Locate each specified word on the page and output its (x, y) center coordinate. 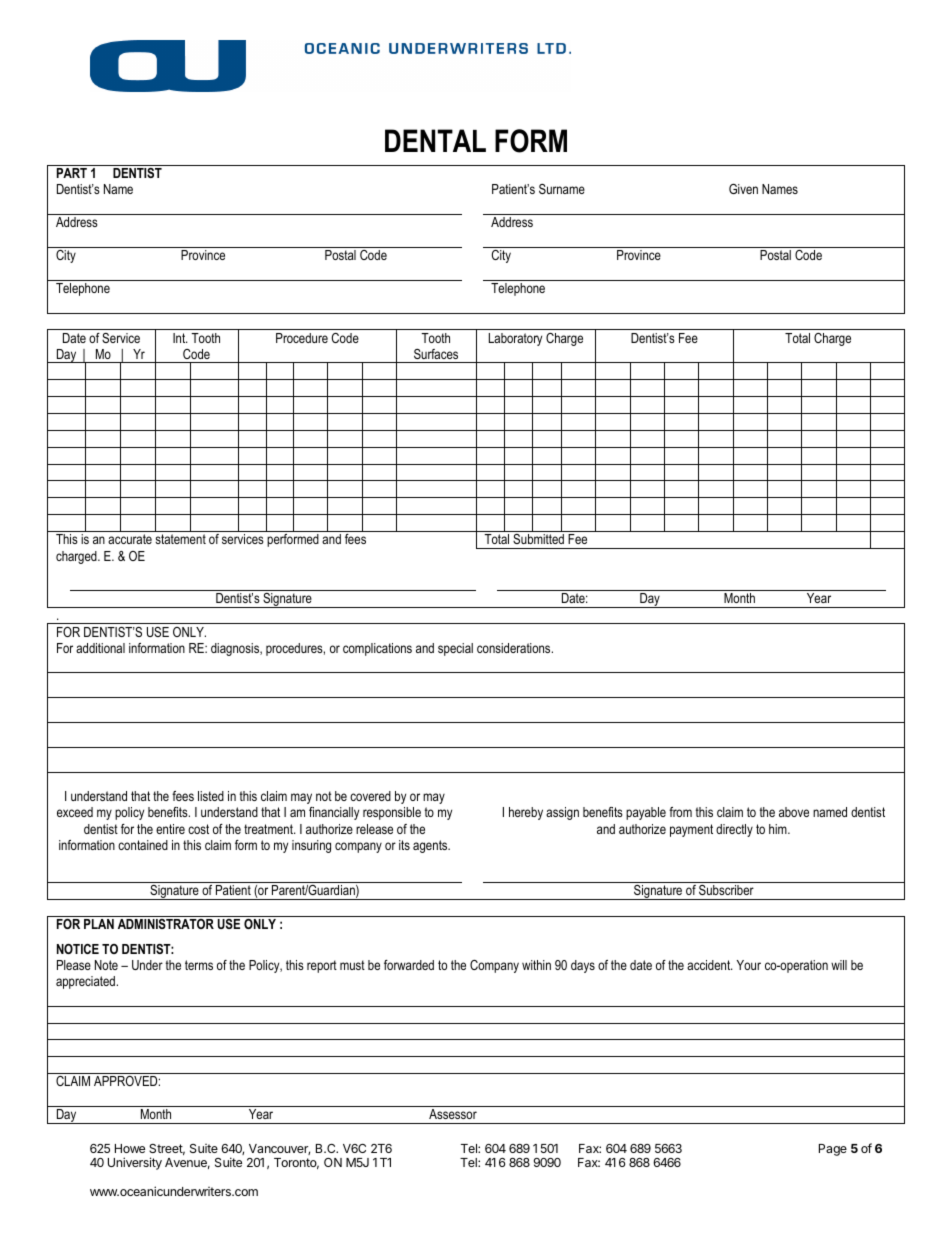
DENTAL (435, 140)
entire (170, 829)
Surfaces (436, 354)
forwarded (409, 965)
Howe (130, 1148)
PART (72, 173)
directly (734, 830)
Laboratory (515, 339)
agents (431, 846)
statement (180, 539)
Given (743, 189)
